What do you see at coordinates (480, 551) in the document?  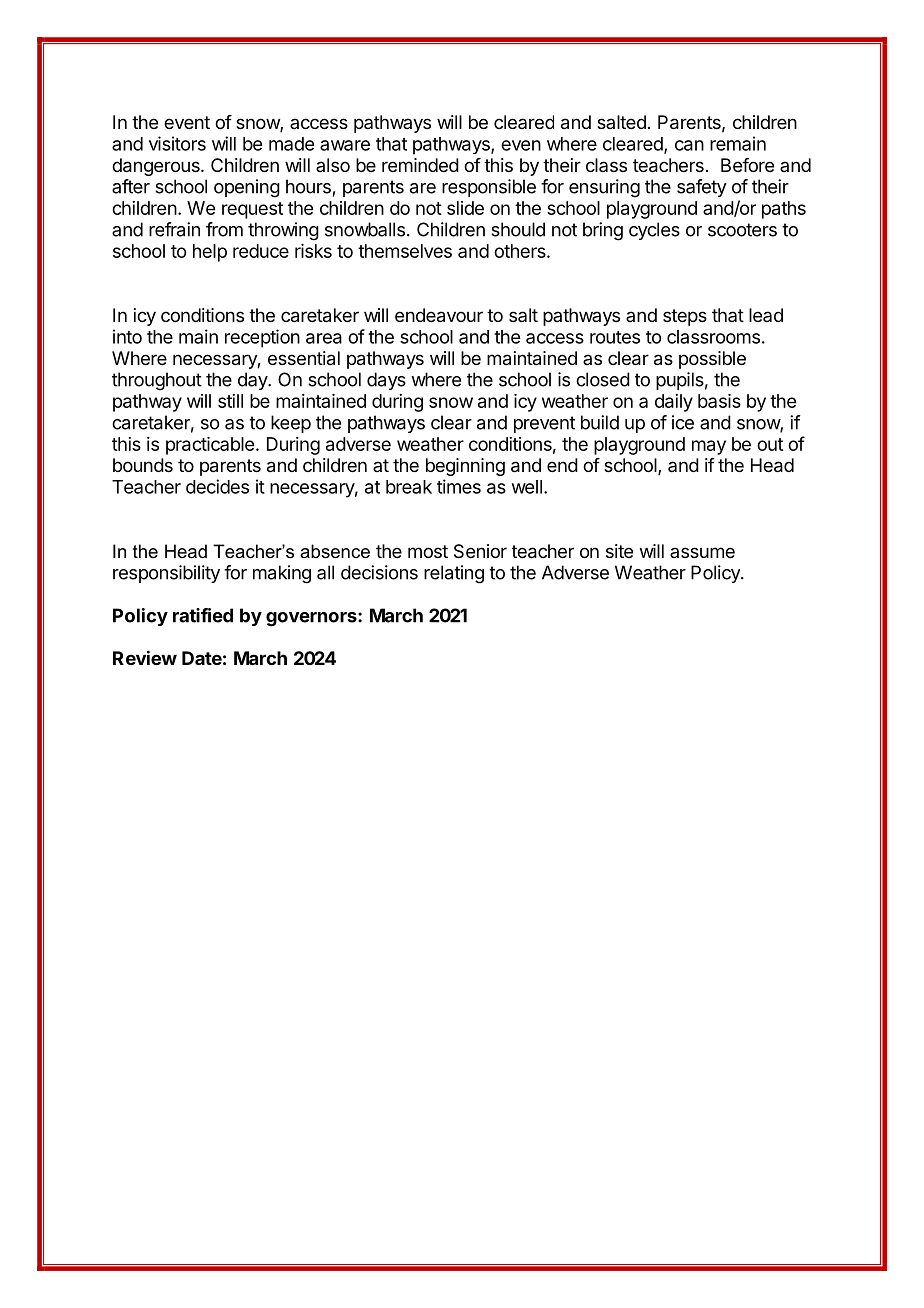 I see `Senior` at bounding box center [480, 551].
